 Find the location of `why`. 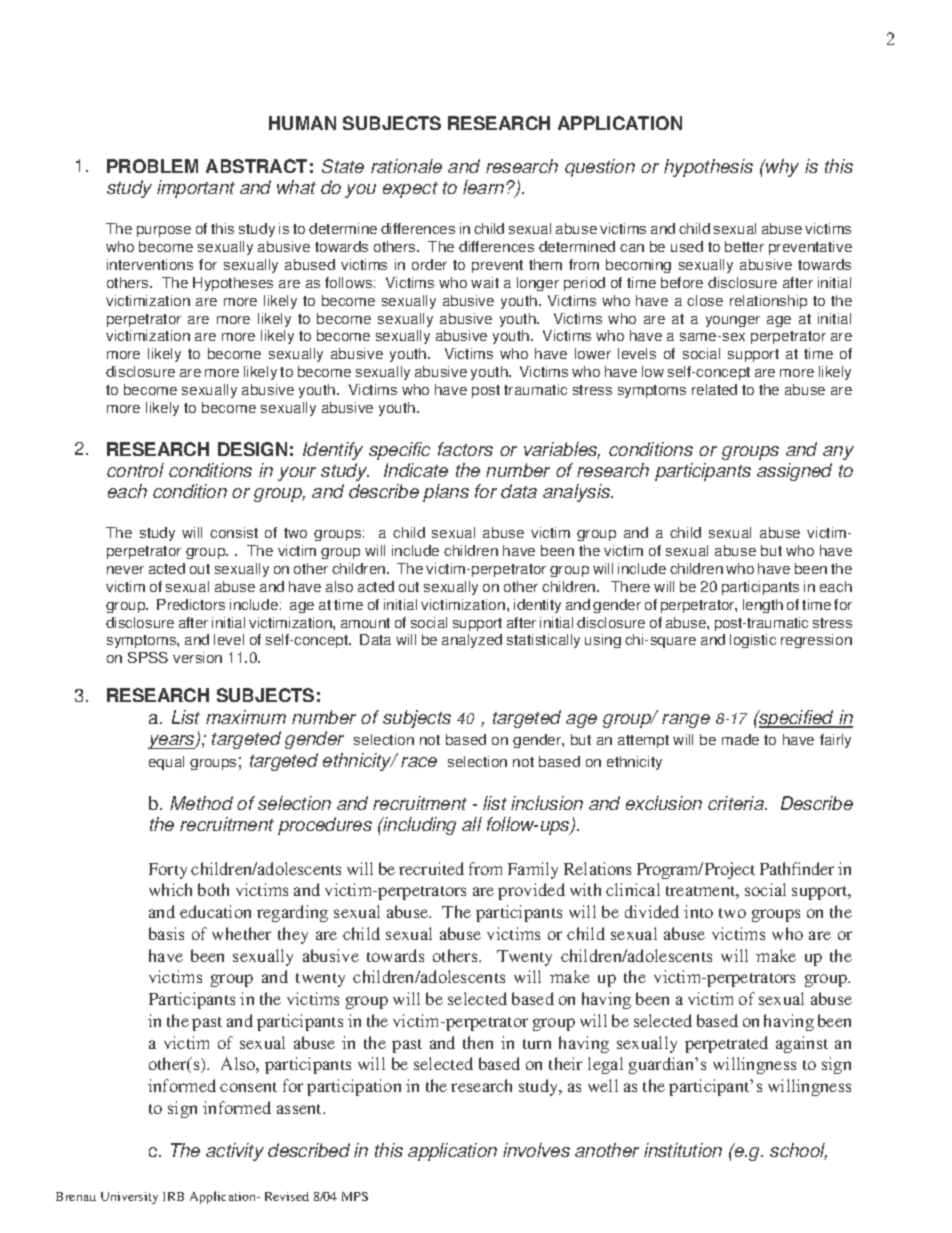

why is located at coordinates (782, 168).
